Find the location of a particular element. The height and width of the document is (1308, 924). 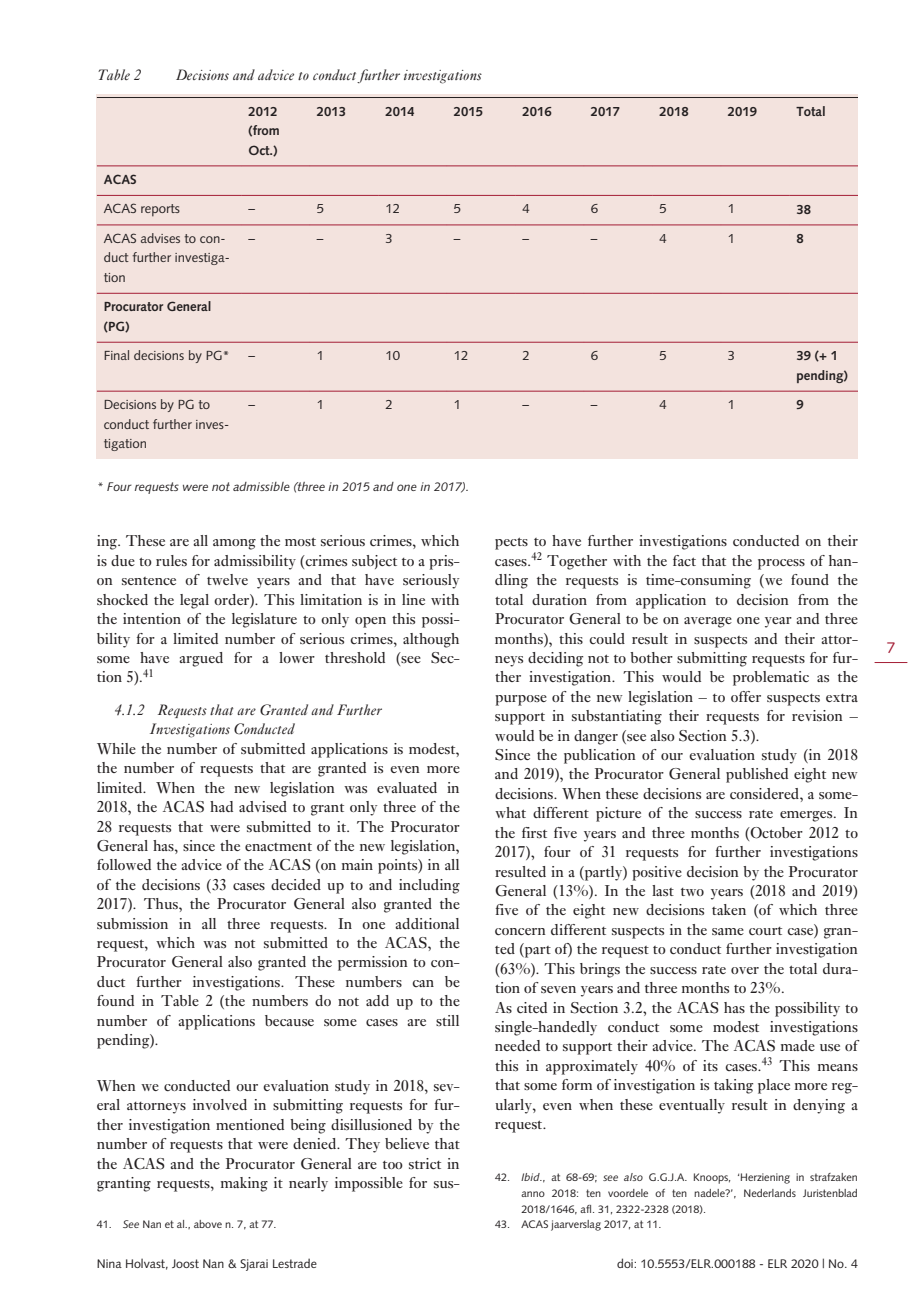

fact is located at coordinates (684, 560).
